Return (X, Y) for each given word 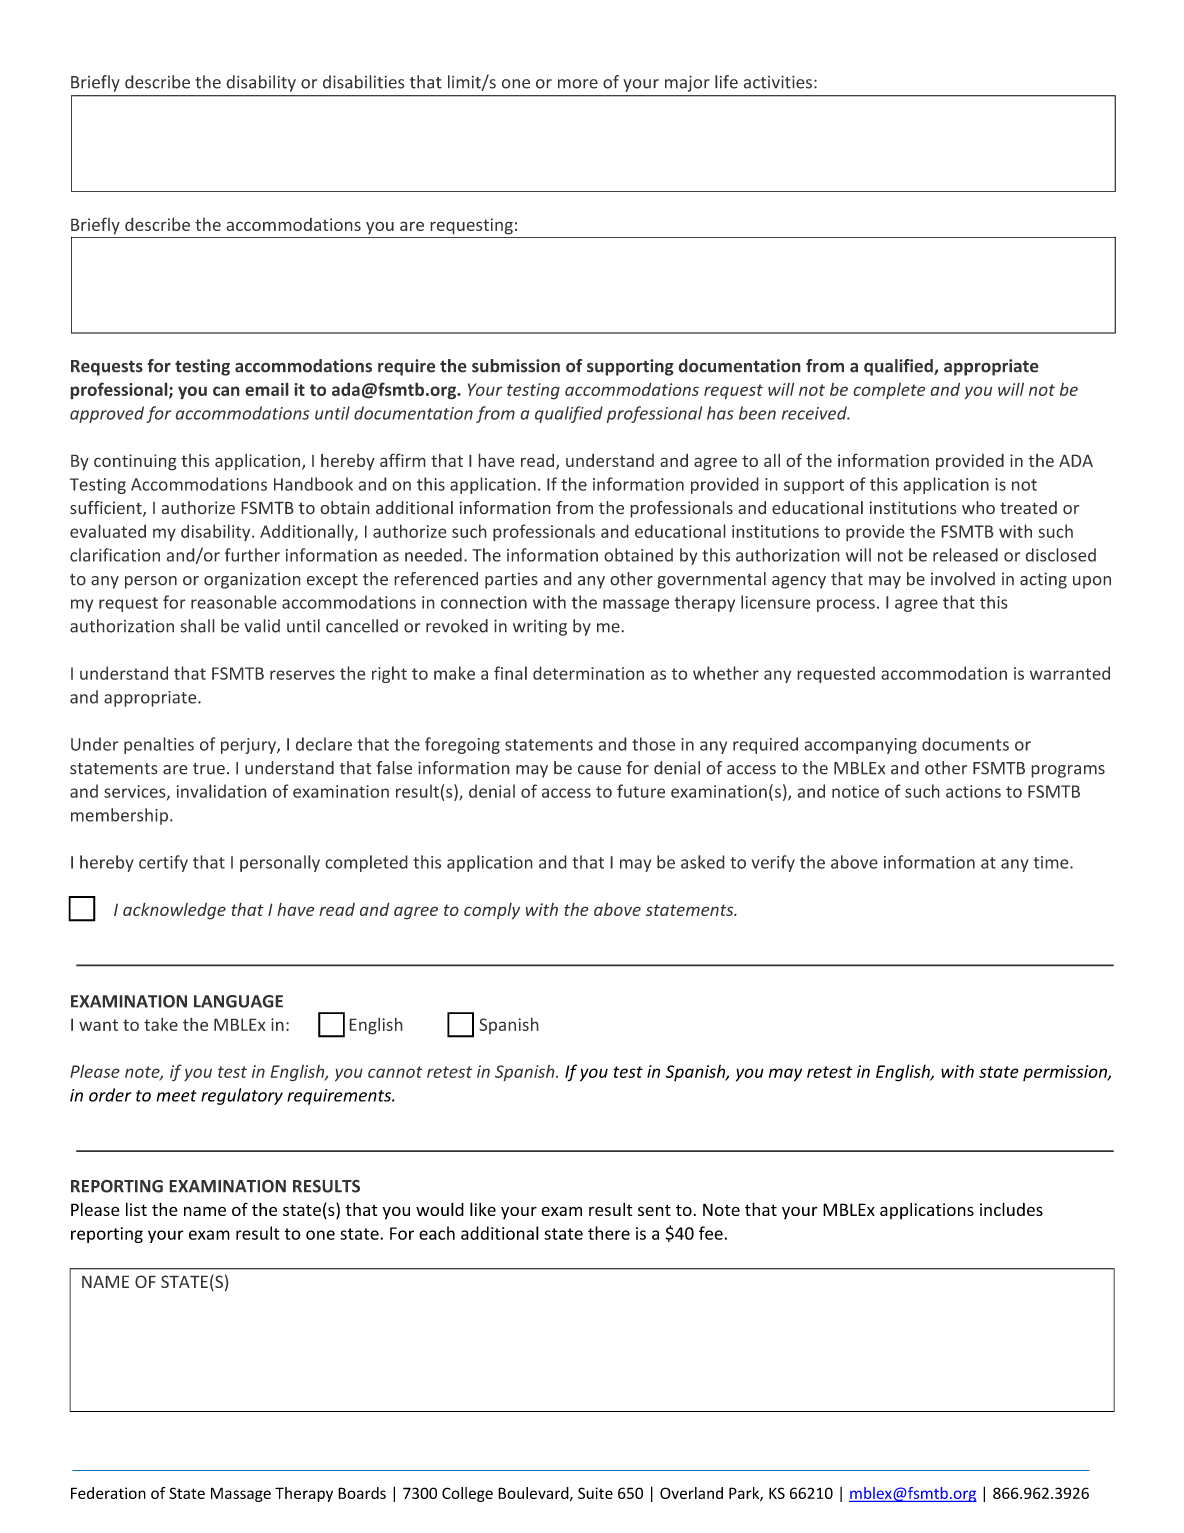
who (978, 508)
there (609, 1233)
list (136, 1209)
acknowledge (174, 911)
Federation (108, 1493)
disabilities (364, 82)
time (1052, 862)
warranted (1070, 673)
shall (198, 626)
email (267, 389)
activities (778, 82)
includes (1011, 1209)
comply (492, 911)
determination (588, 673)
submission (516, 366)
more (578, 84)
